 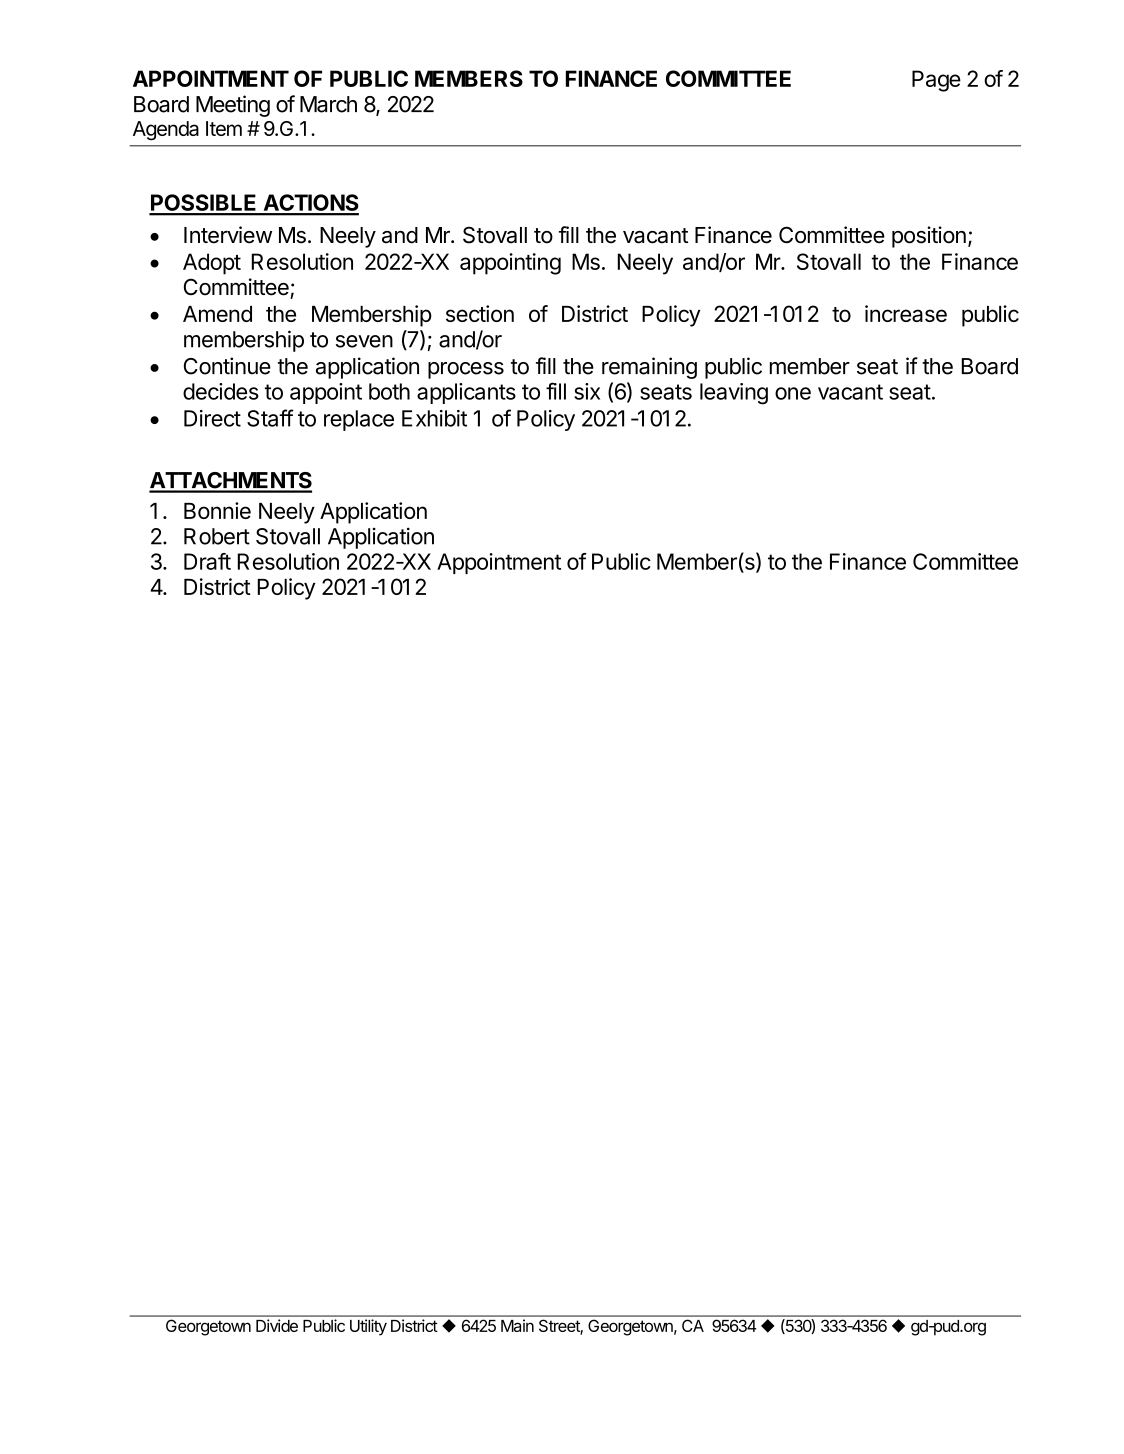 What do you see at coordinates (936, 81) in the screenshot?
I see `Page` at bounding box center [936, 81].
